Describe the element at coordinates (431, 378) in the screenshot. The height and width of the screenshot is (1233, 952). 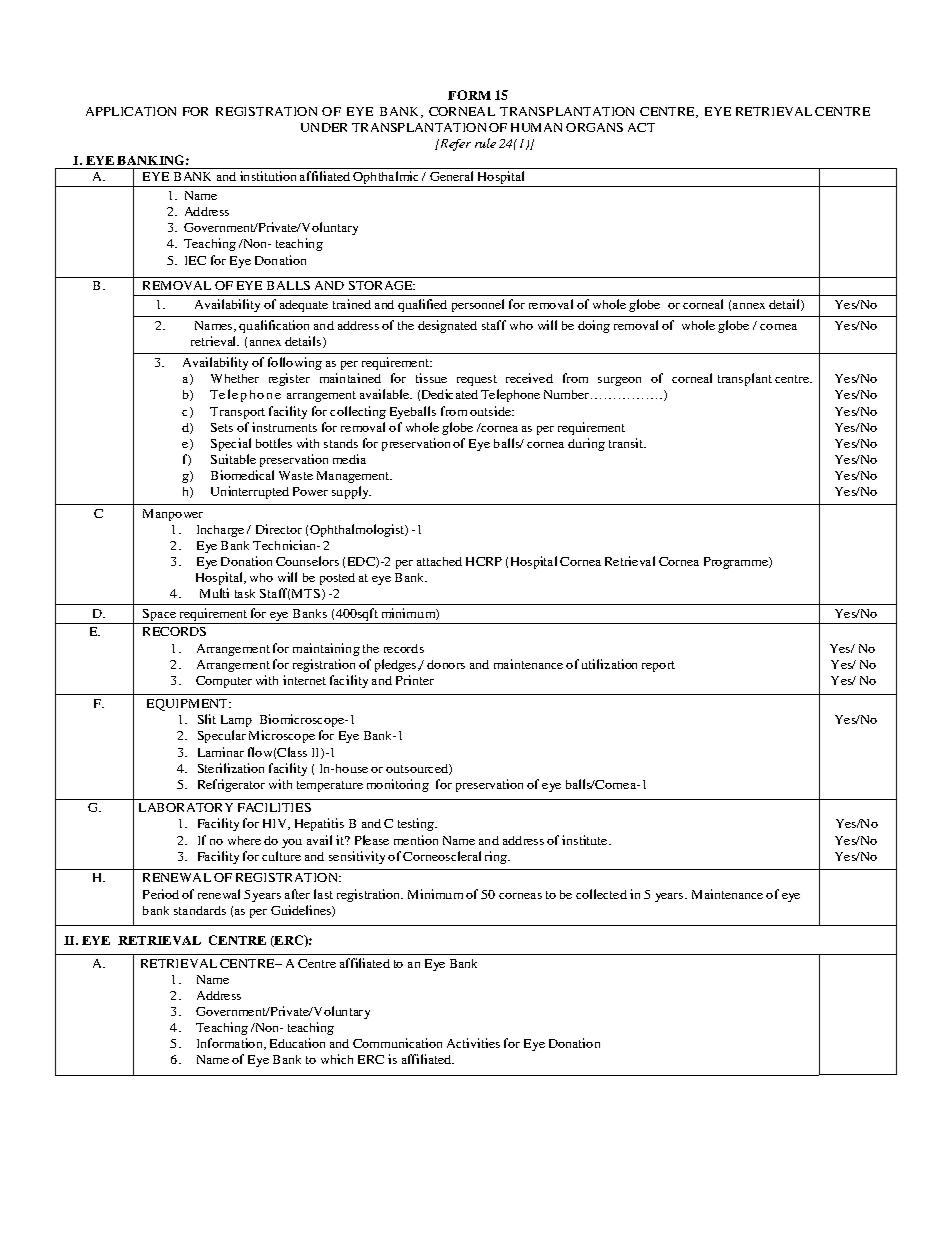
I see `tissue` at that location.
